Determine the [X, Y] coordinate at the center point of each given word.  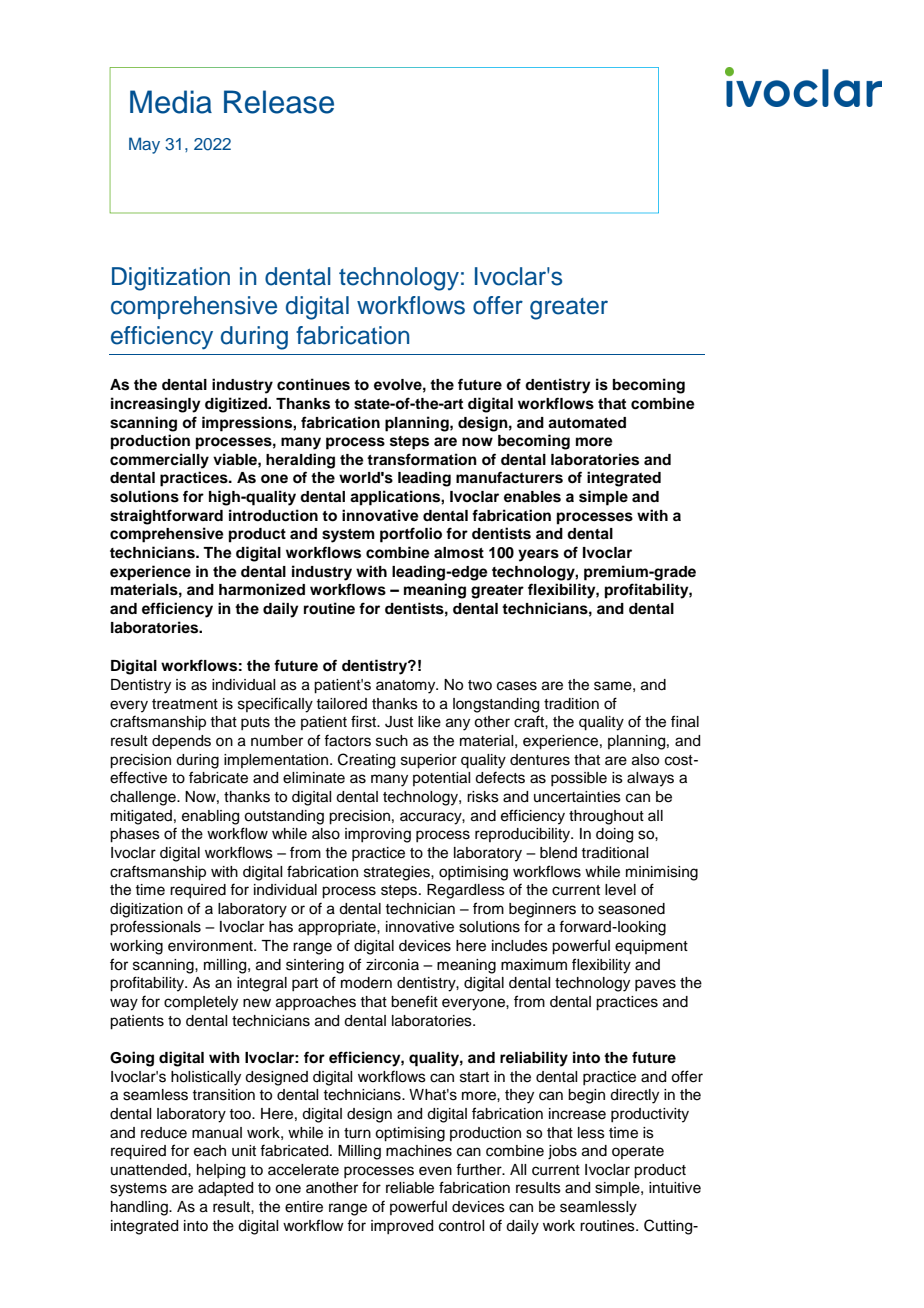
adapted [225, 1189]
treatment [185, 704]
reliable [410, 1188]
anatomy [407, 687]
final [685, 721]
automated [587, 423]
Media [171, 102]
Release [279, 102]
